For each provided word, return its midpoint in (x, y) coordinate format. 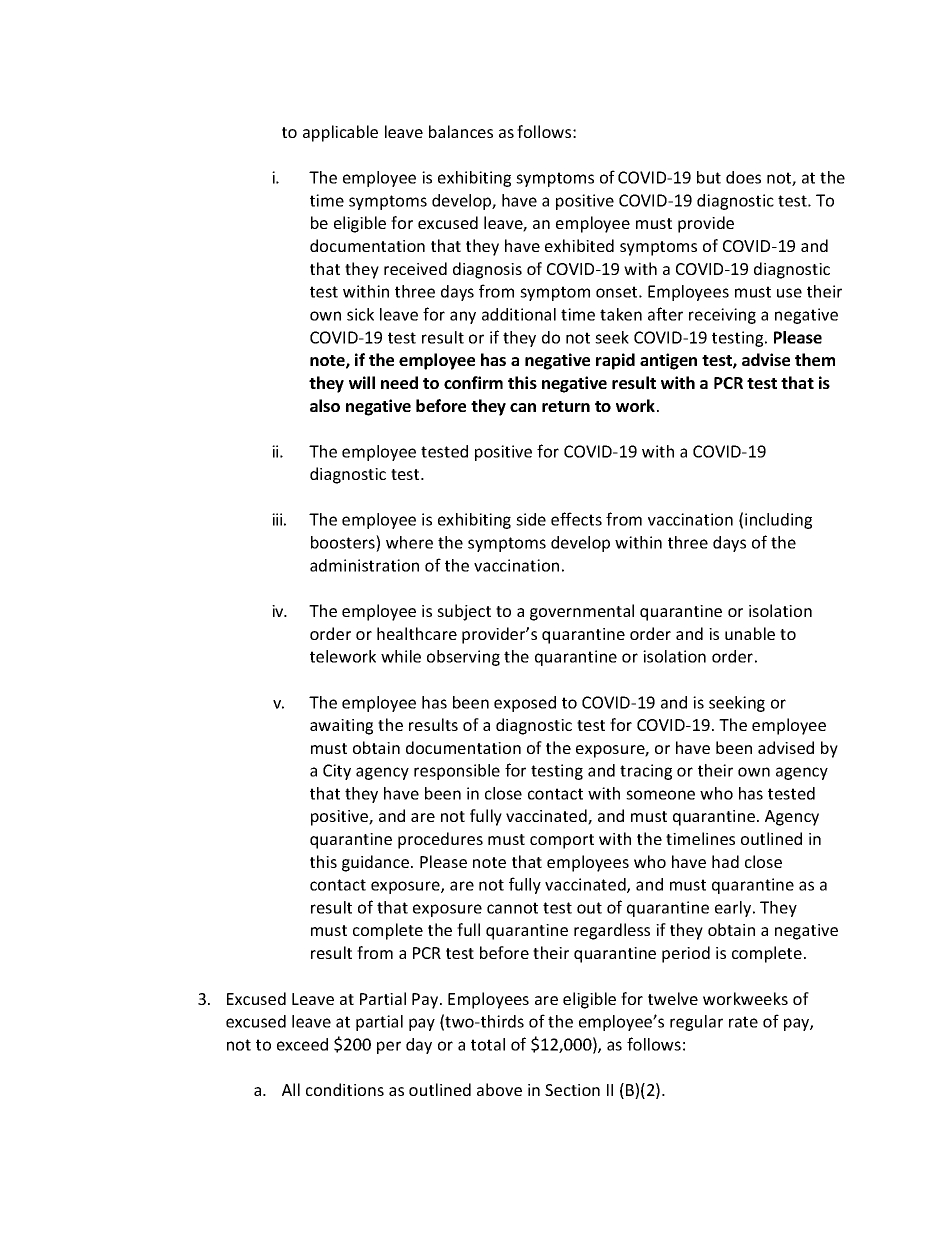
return (566, 406)
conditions (345, 1089)
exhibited (579, 245)
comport (562, 841)
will (362, 382)
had (725, 861)
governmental (582, 612)
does (743, 177)
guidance (377, 863)
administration (364, 565)
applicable (340, 133)
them (815, 359)
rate (743, 1022)
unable (750, 633)
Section (572, 1090)
